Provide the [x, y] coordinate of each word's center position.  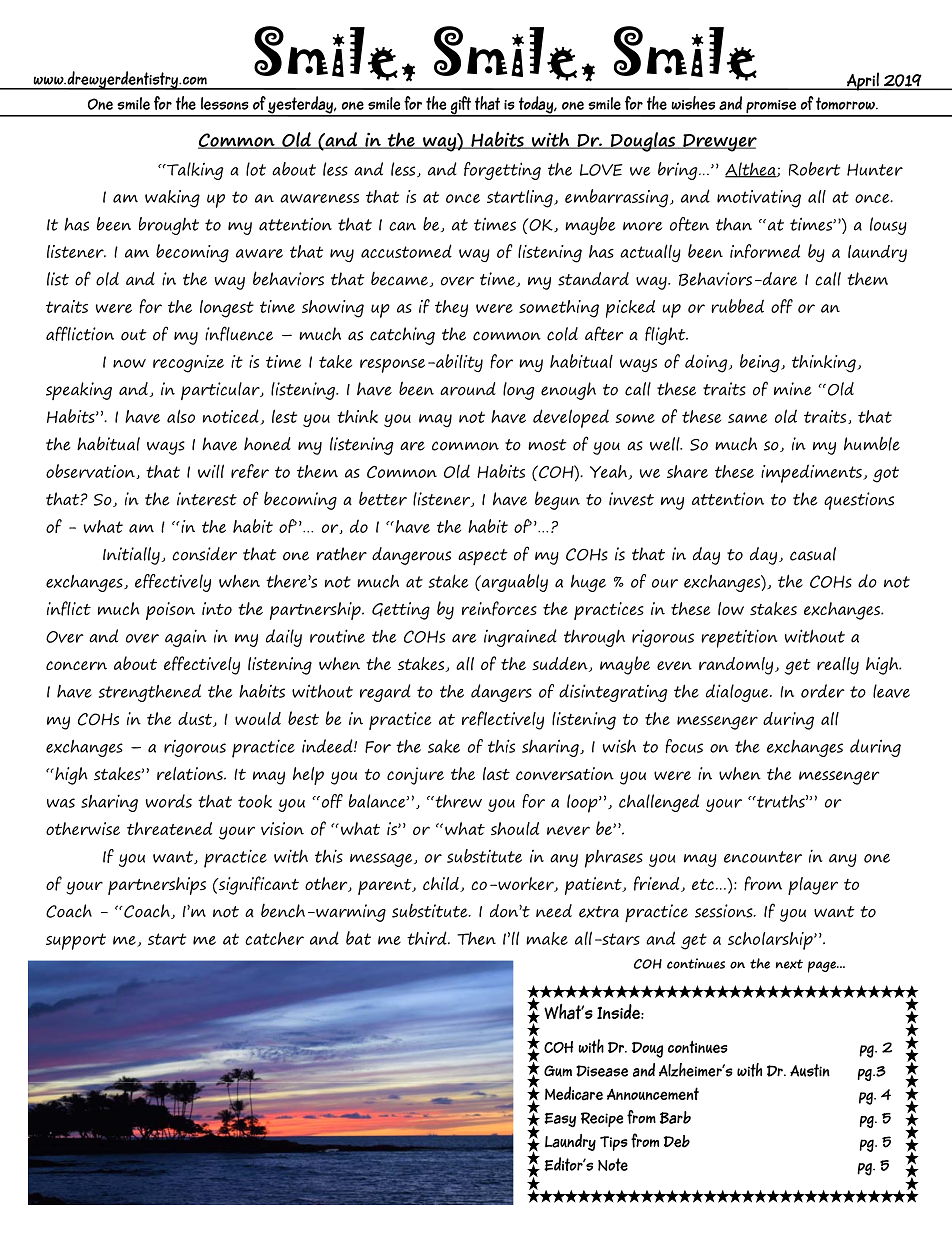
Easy [560, 1120]
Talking [194, 171]
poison [170, 611]
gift [460, 106]
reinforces [499, 608]
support [76, 941]
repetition [739, 638]
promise [771, 108]
